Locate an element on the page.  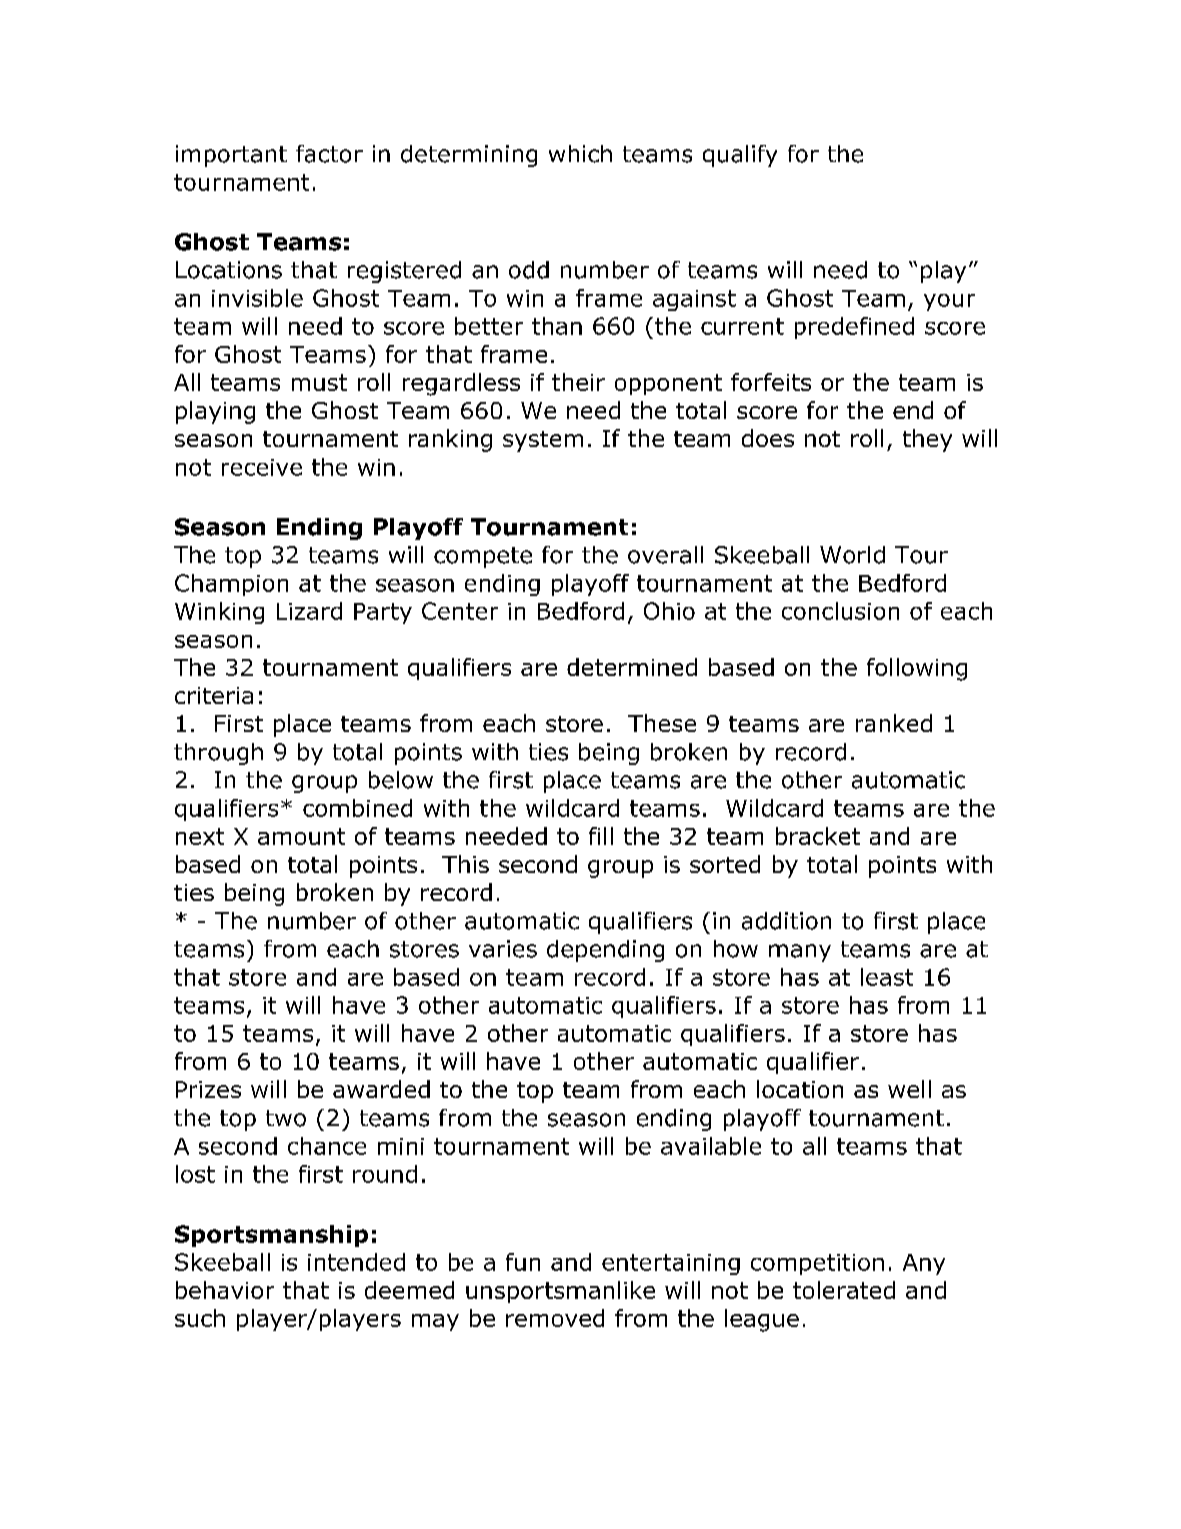
unsportsmanlike is located at coordinates (560, 1292).
